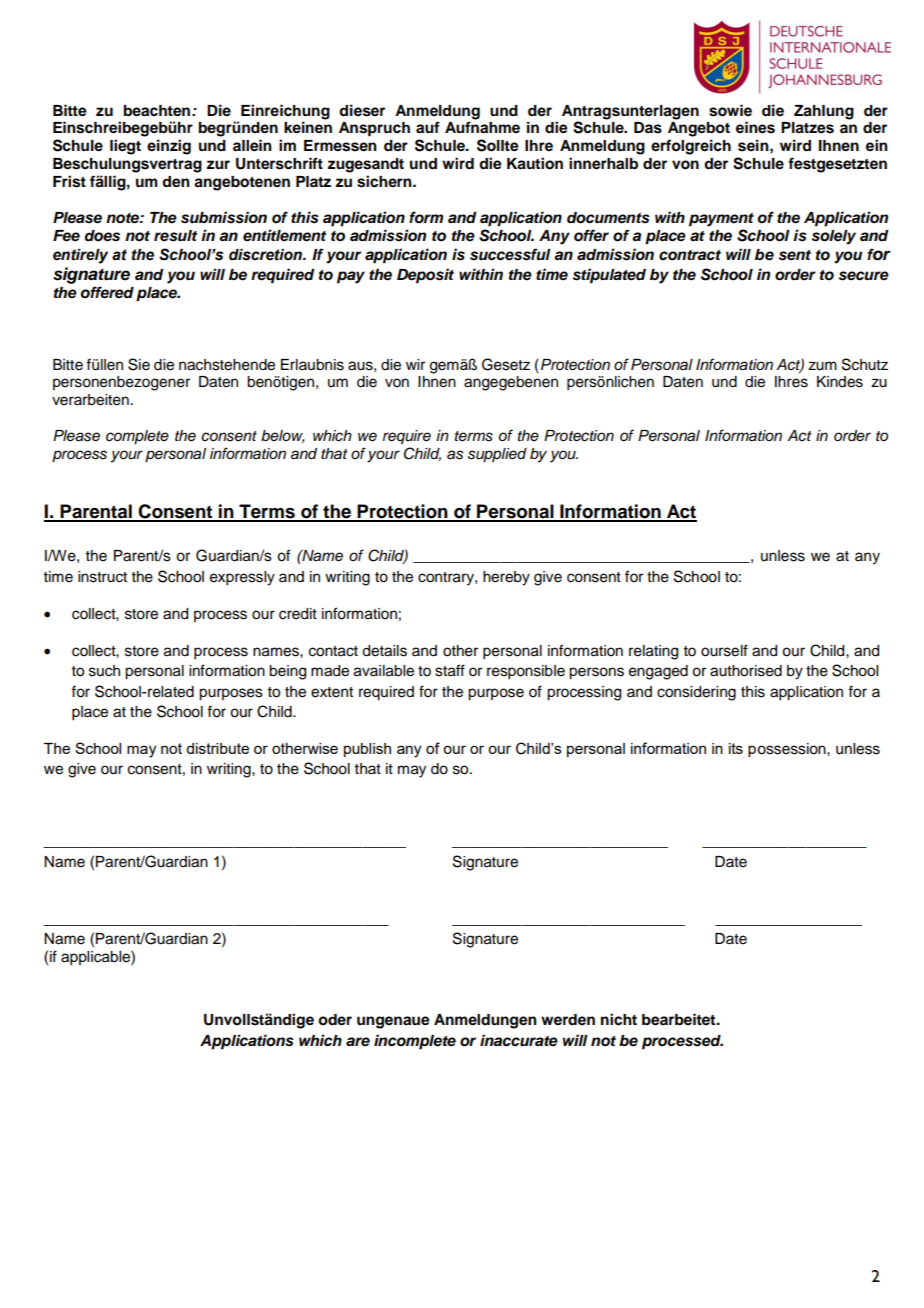 This screenshot has width=924, height=1308. I want to click on nicht, so click(619, 1019).
